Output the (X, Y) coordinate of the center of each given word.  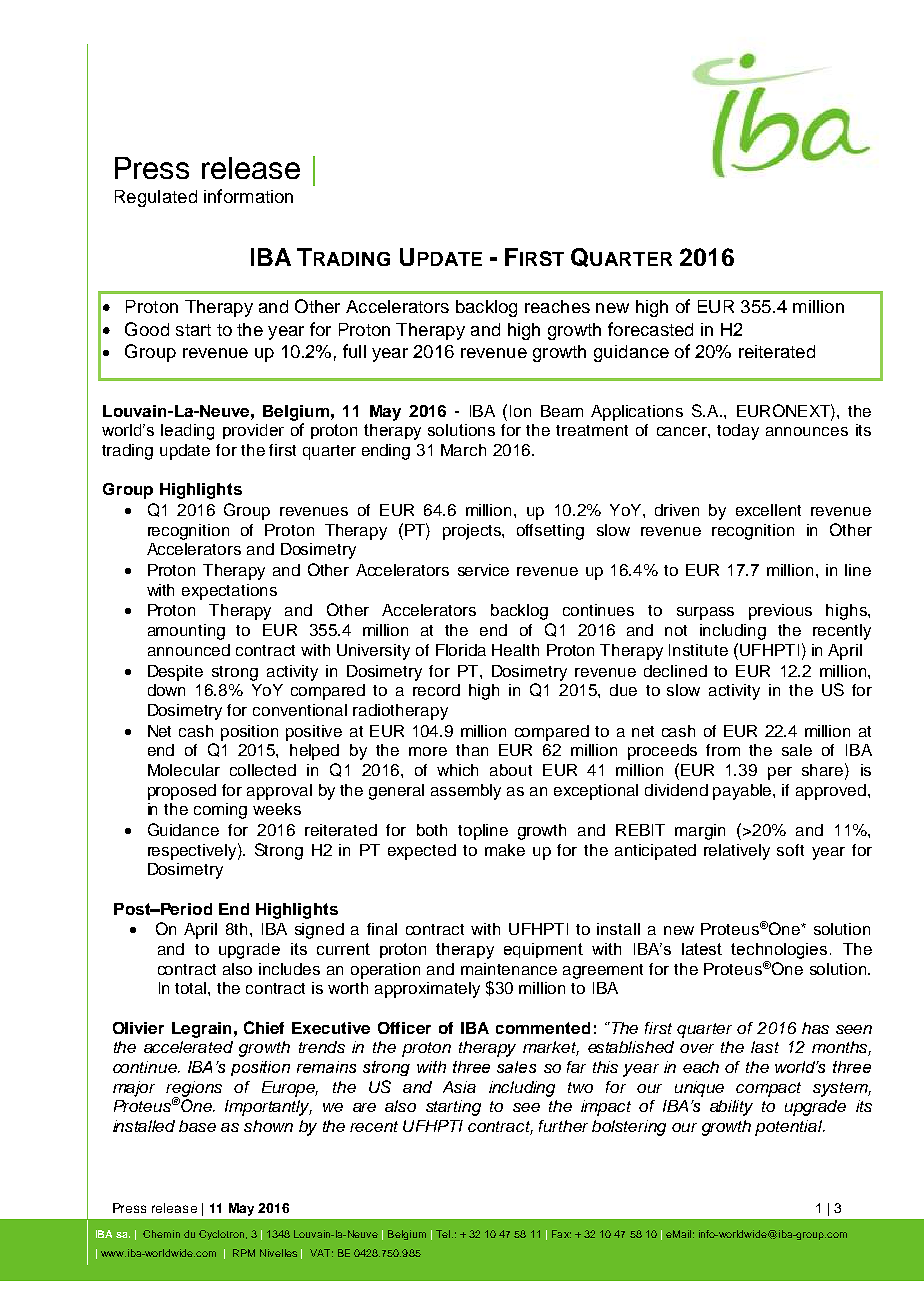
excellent (768, 510)
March (463, 450)
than (472, 750)
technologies (779, 951)
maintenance (509, 969)
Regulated (156, 198)
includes (289, 969)
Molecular (184, 770)
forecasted (650, 329)
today (738, 432)
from (723, 750)
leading (187, 432)
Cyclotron (221, 1235)
